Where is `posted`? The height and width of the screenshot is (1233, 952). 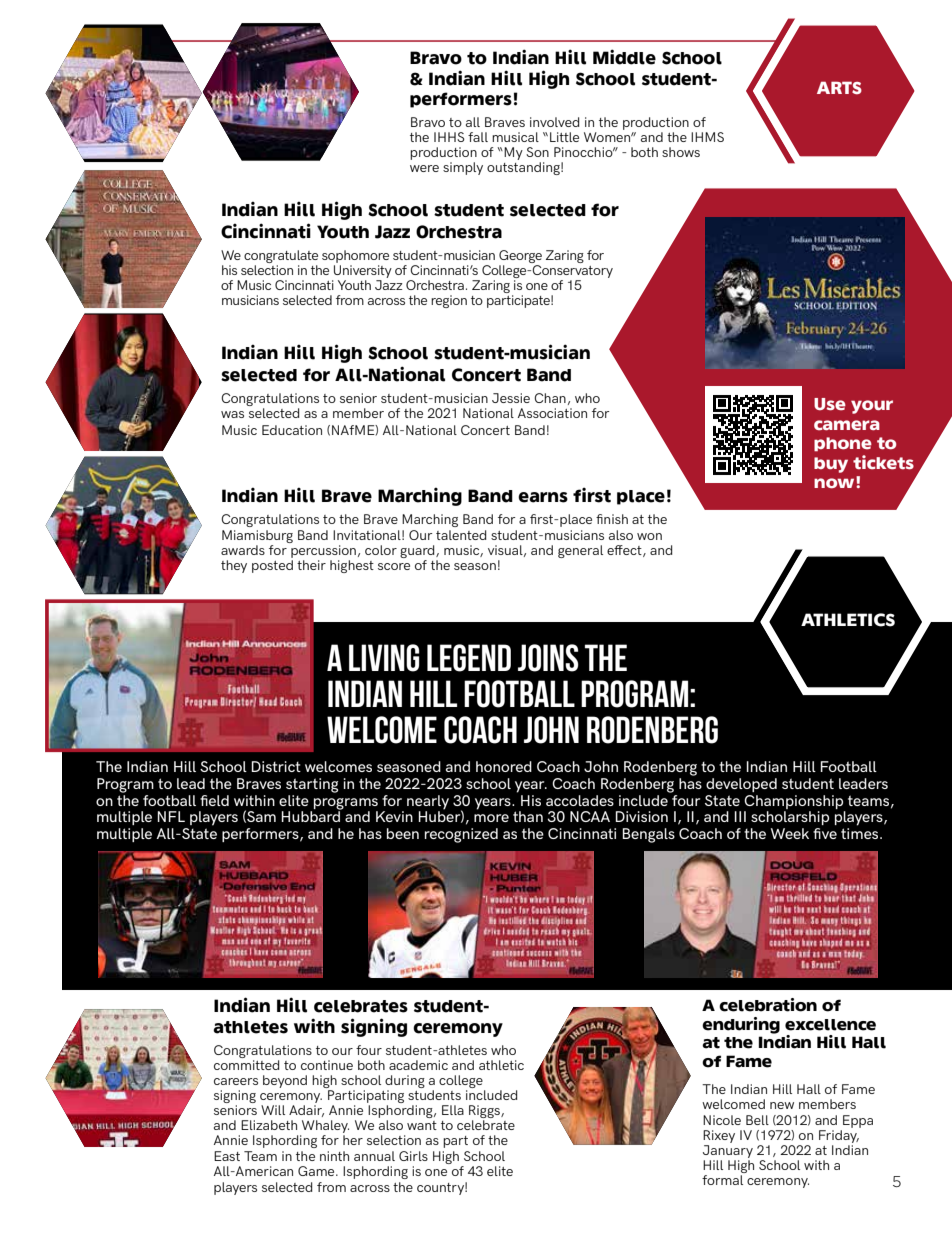 posted is located at coordinates (272, 566).
